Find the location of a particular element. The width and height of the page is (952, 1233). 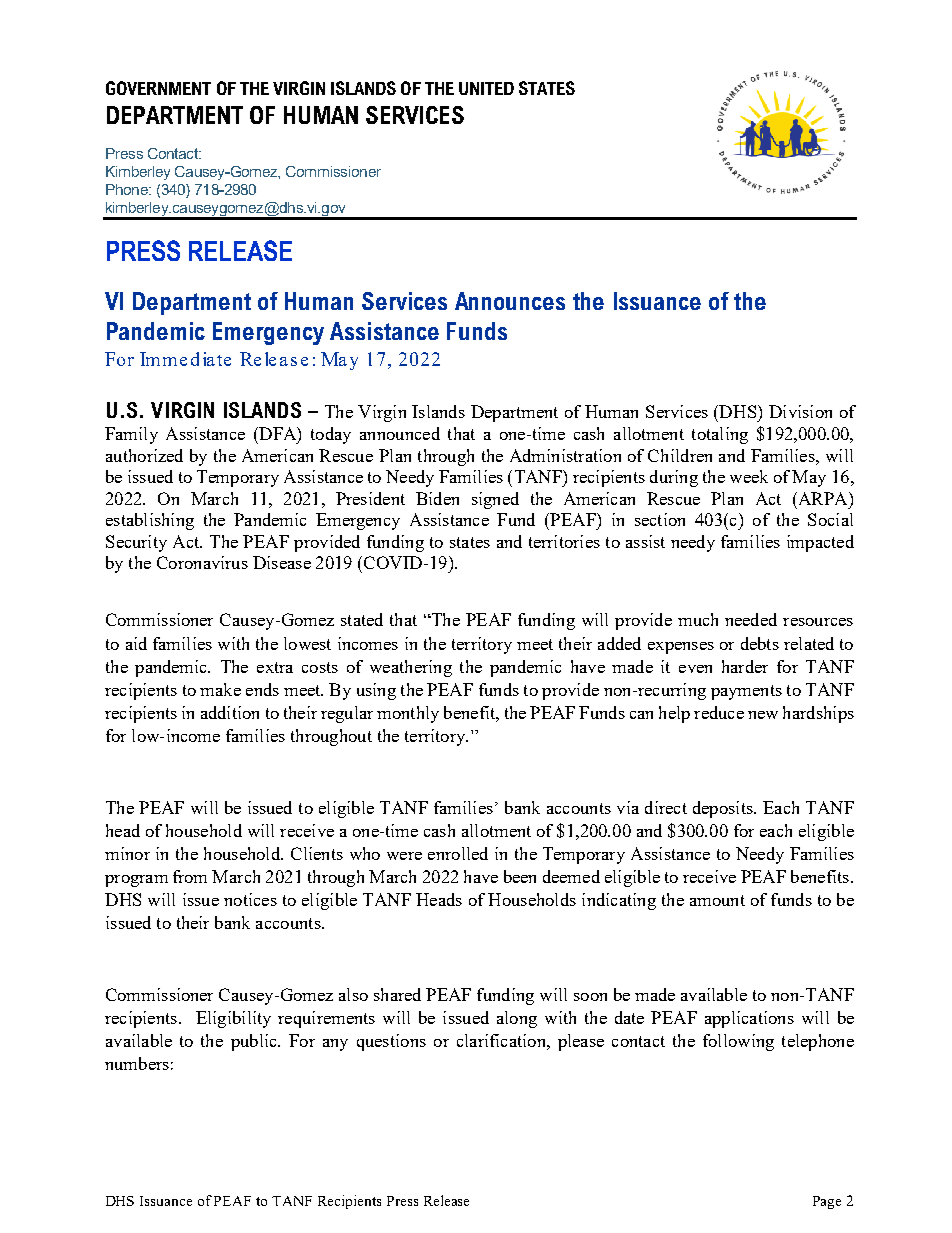

Page is located at coordinates (827, 1202).
